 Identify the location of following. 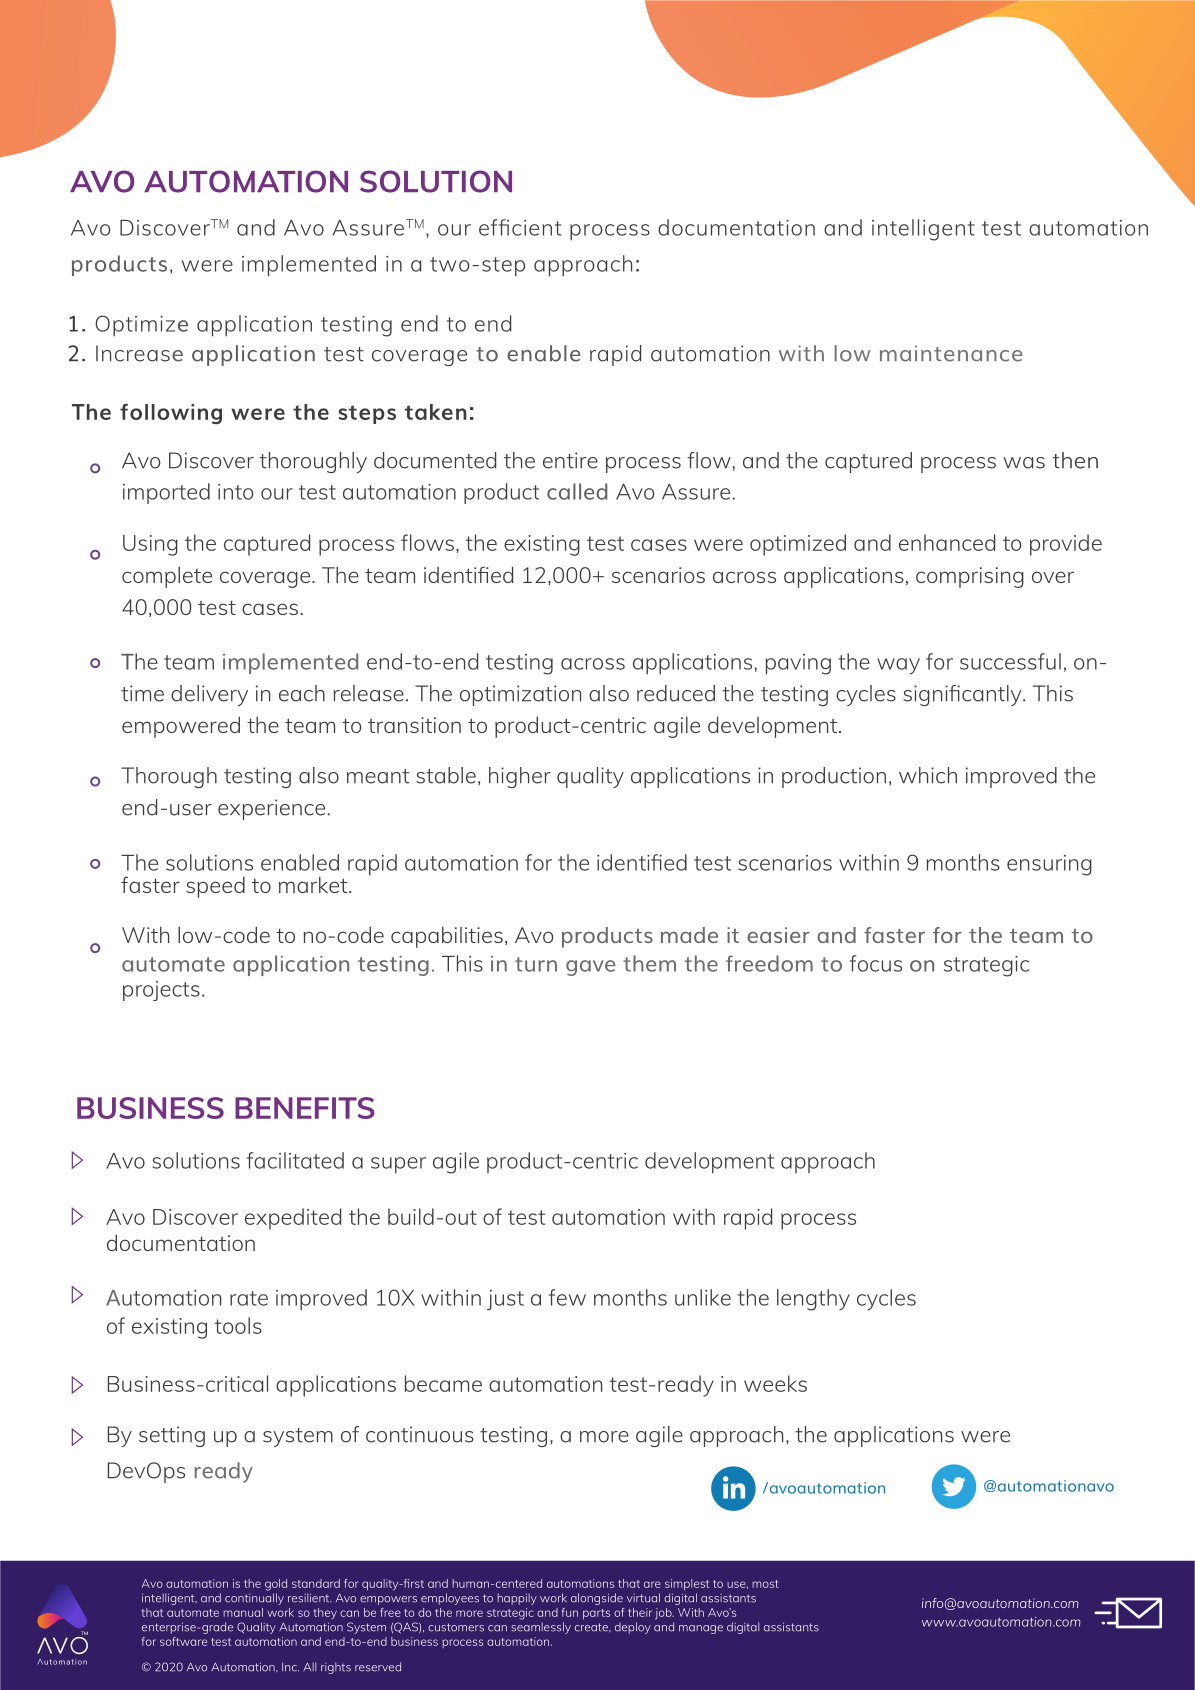
(171, 414).
